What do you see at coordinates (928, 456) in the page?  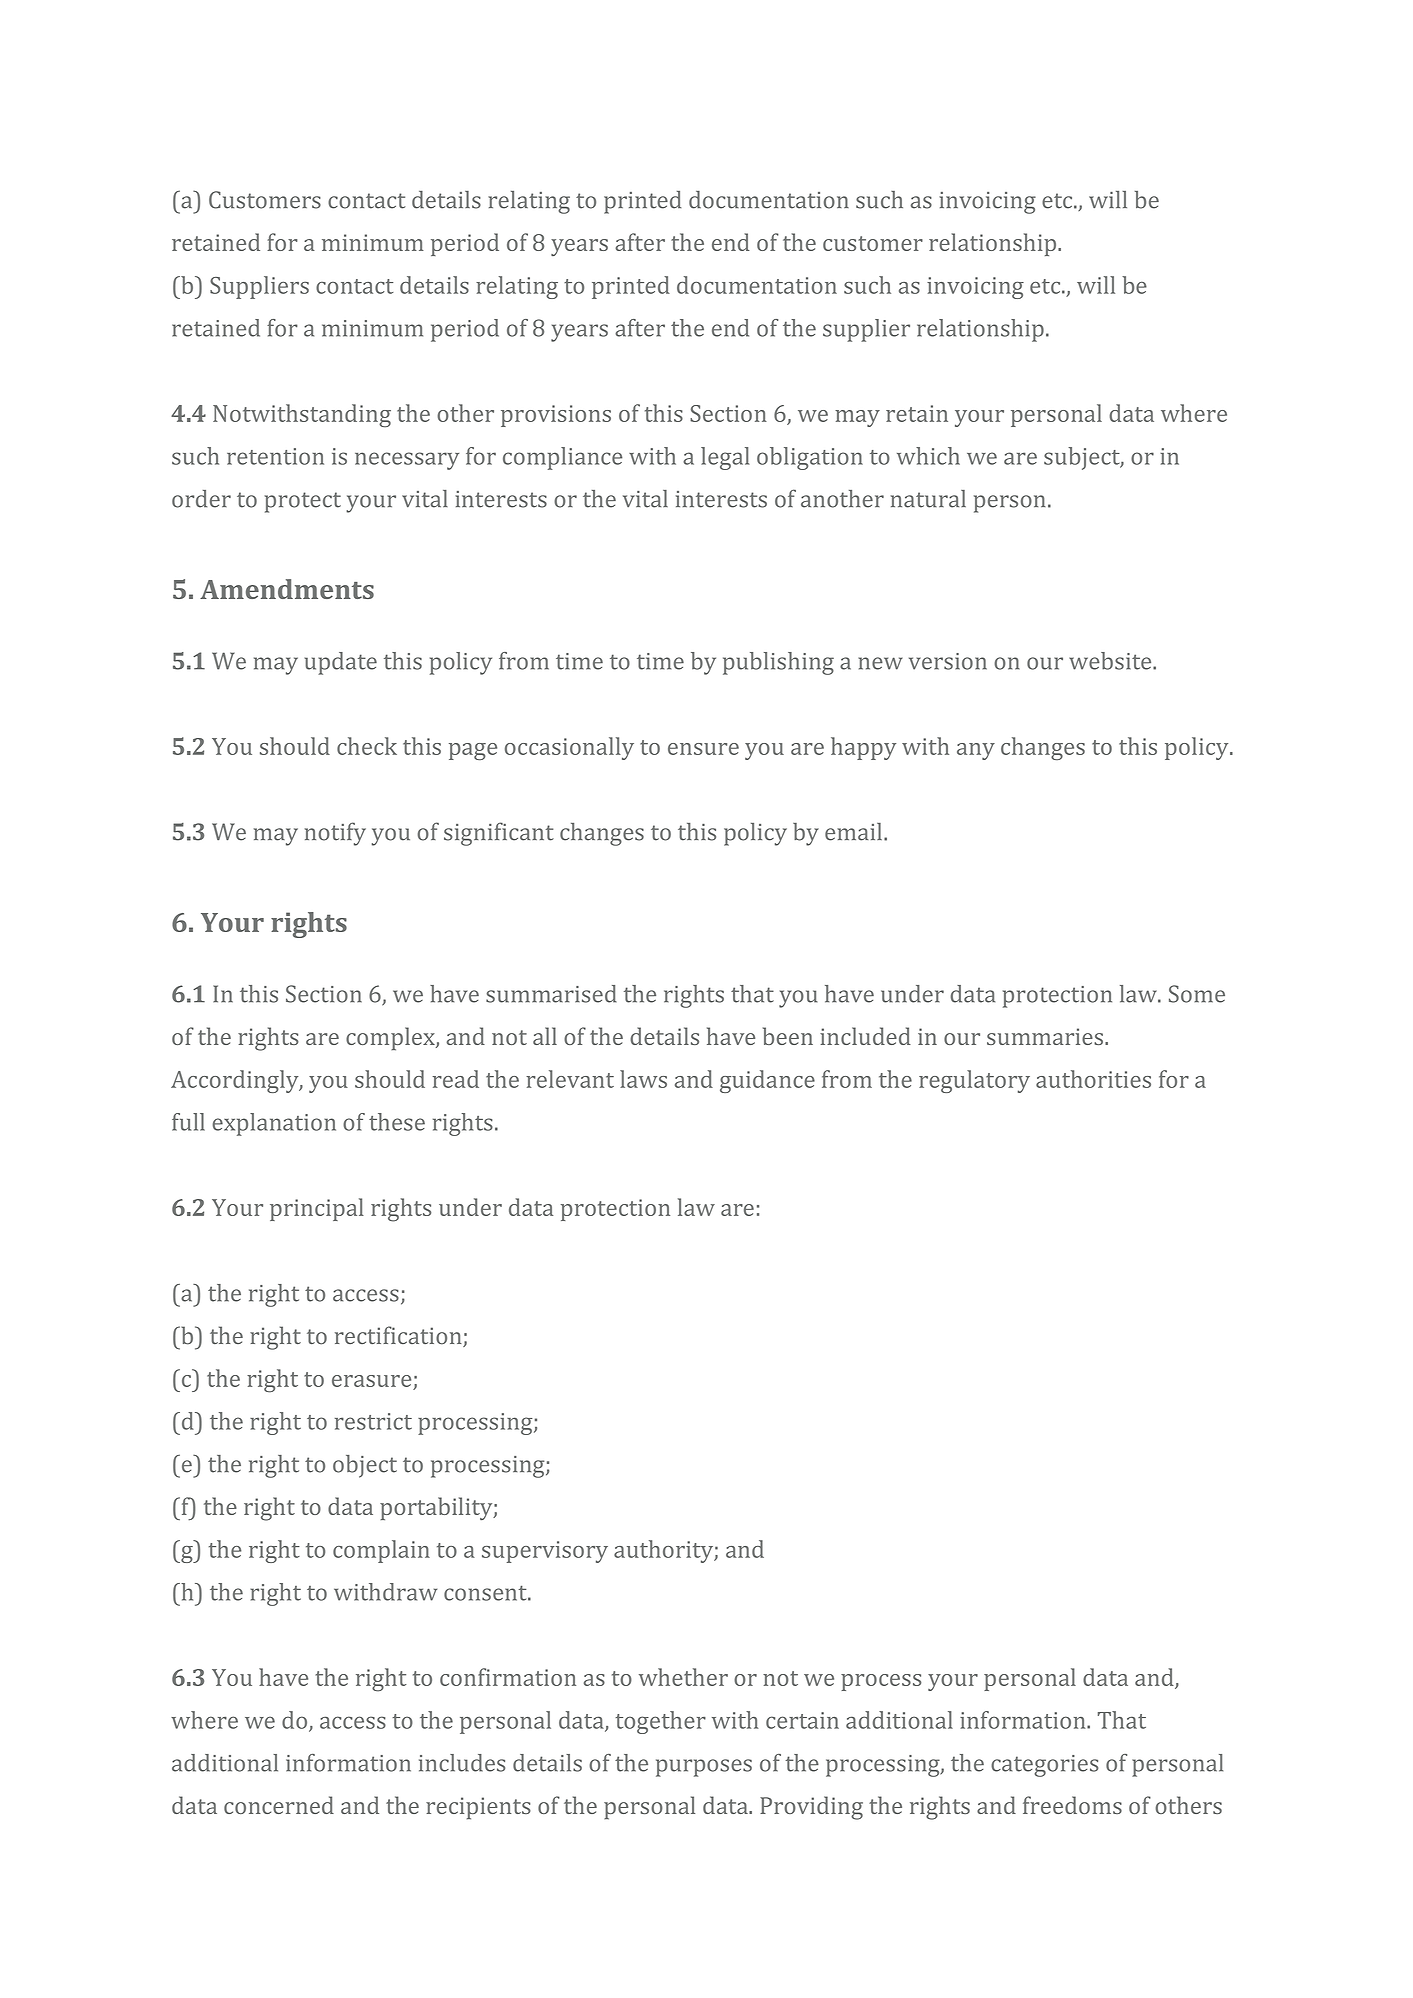 I see `which` at bounding box center [928, 456].
